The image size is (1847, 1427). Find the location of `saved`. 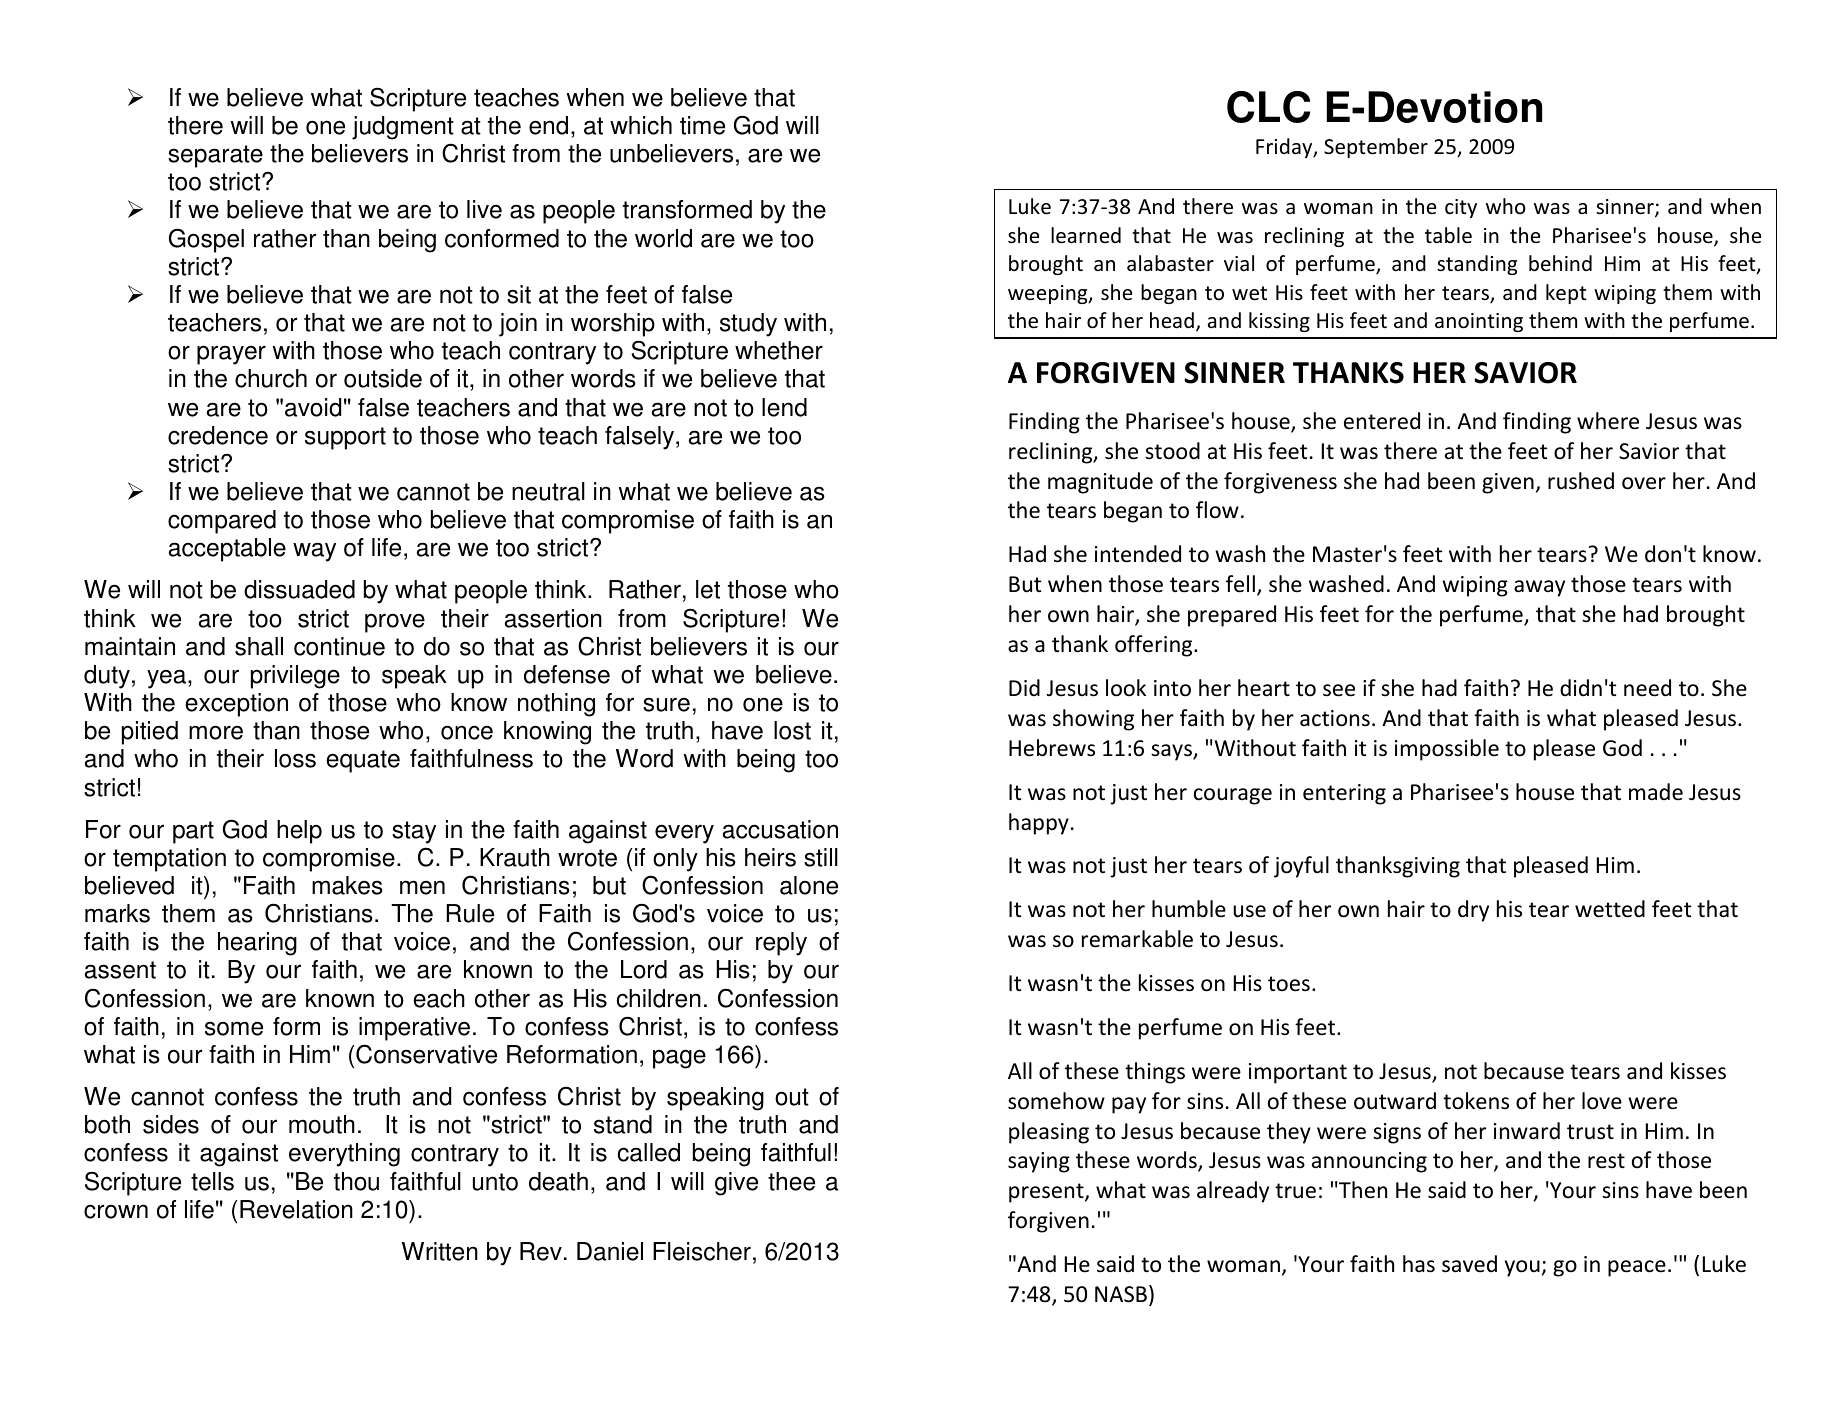

saved is located at coordinates (1469, 1264).
